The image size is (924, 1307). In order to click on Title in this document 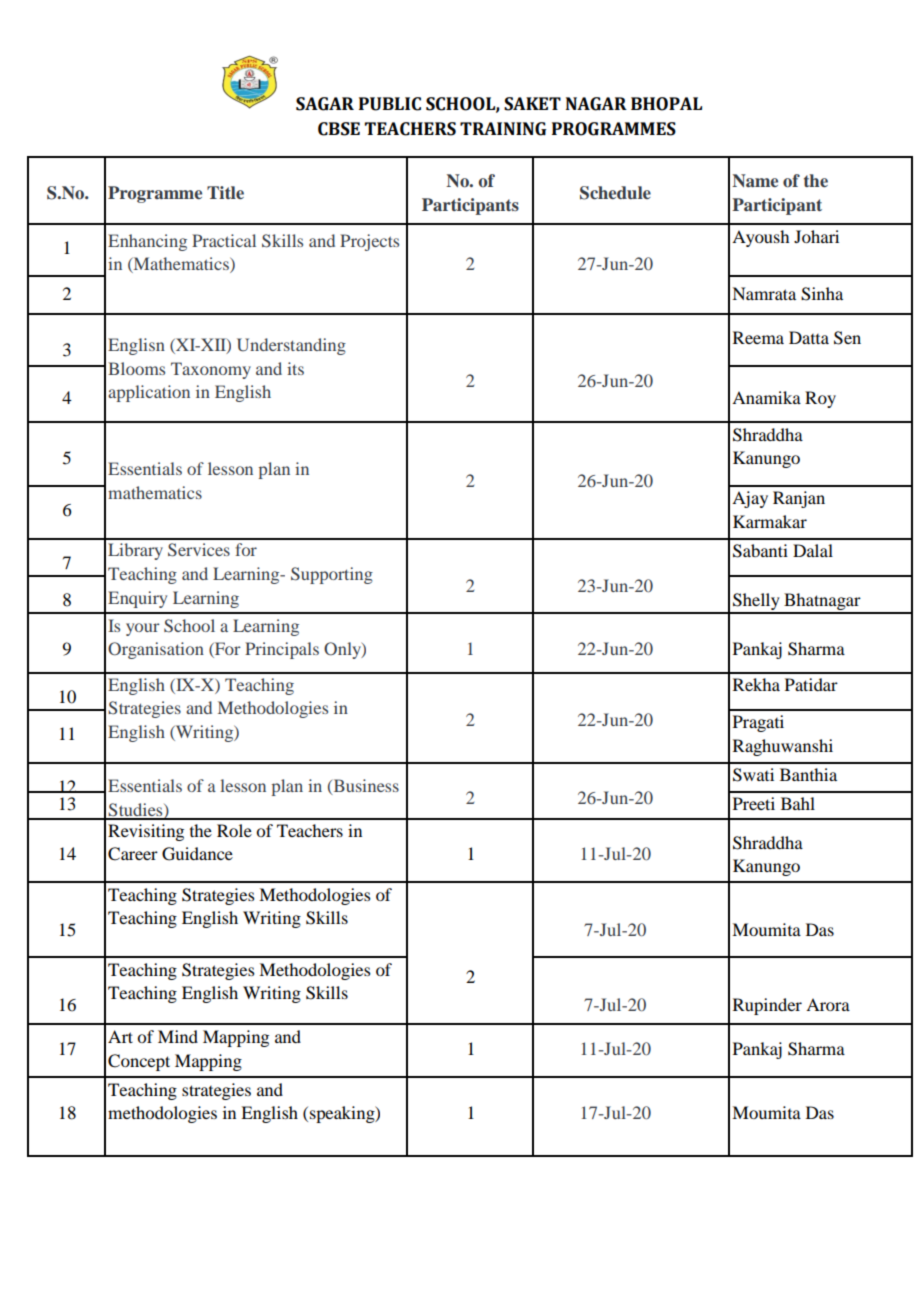, I will do `click(225, 192)`.
